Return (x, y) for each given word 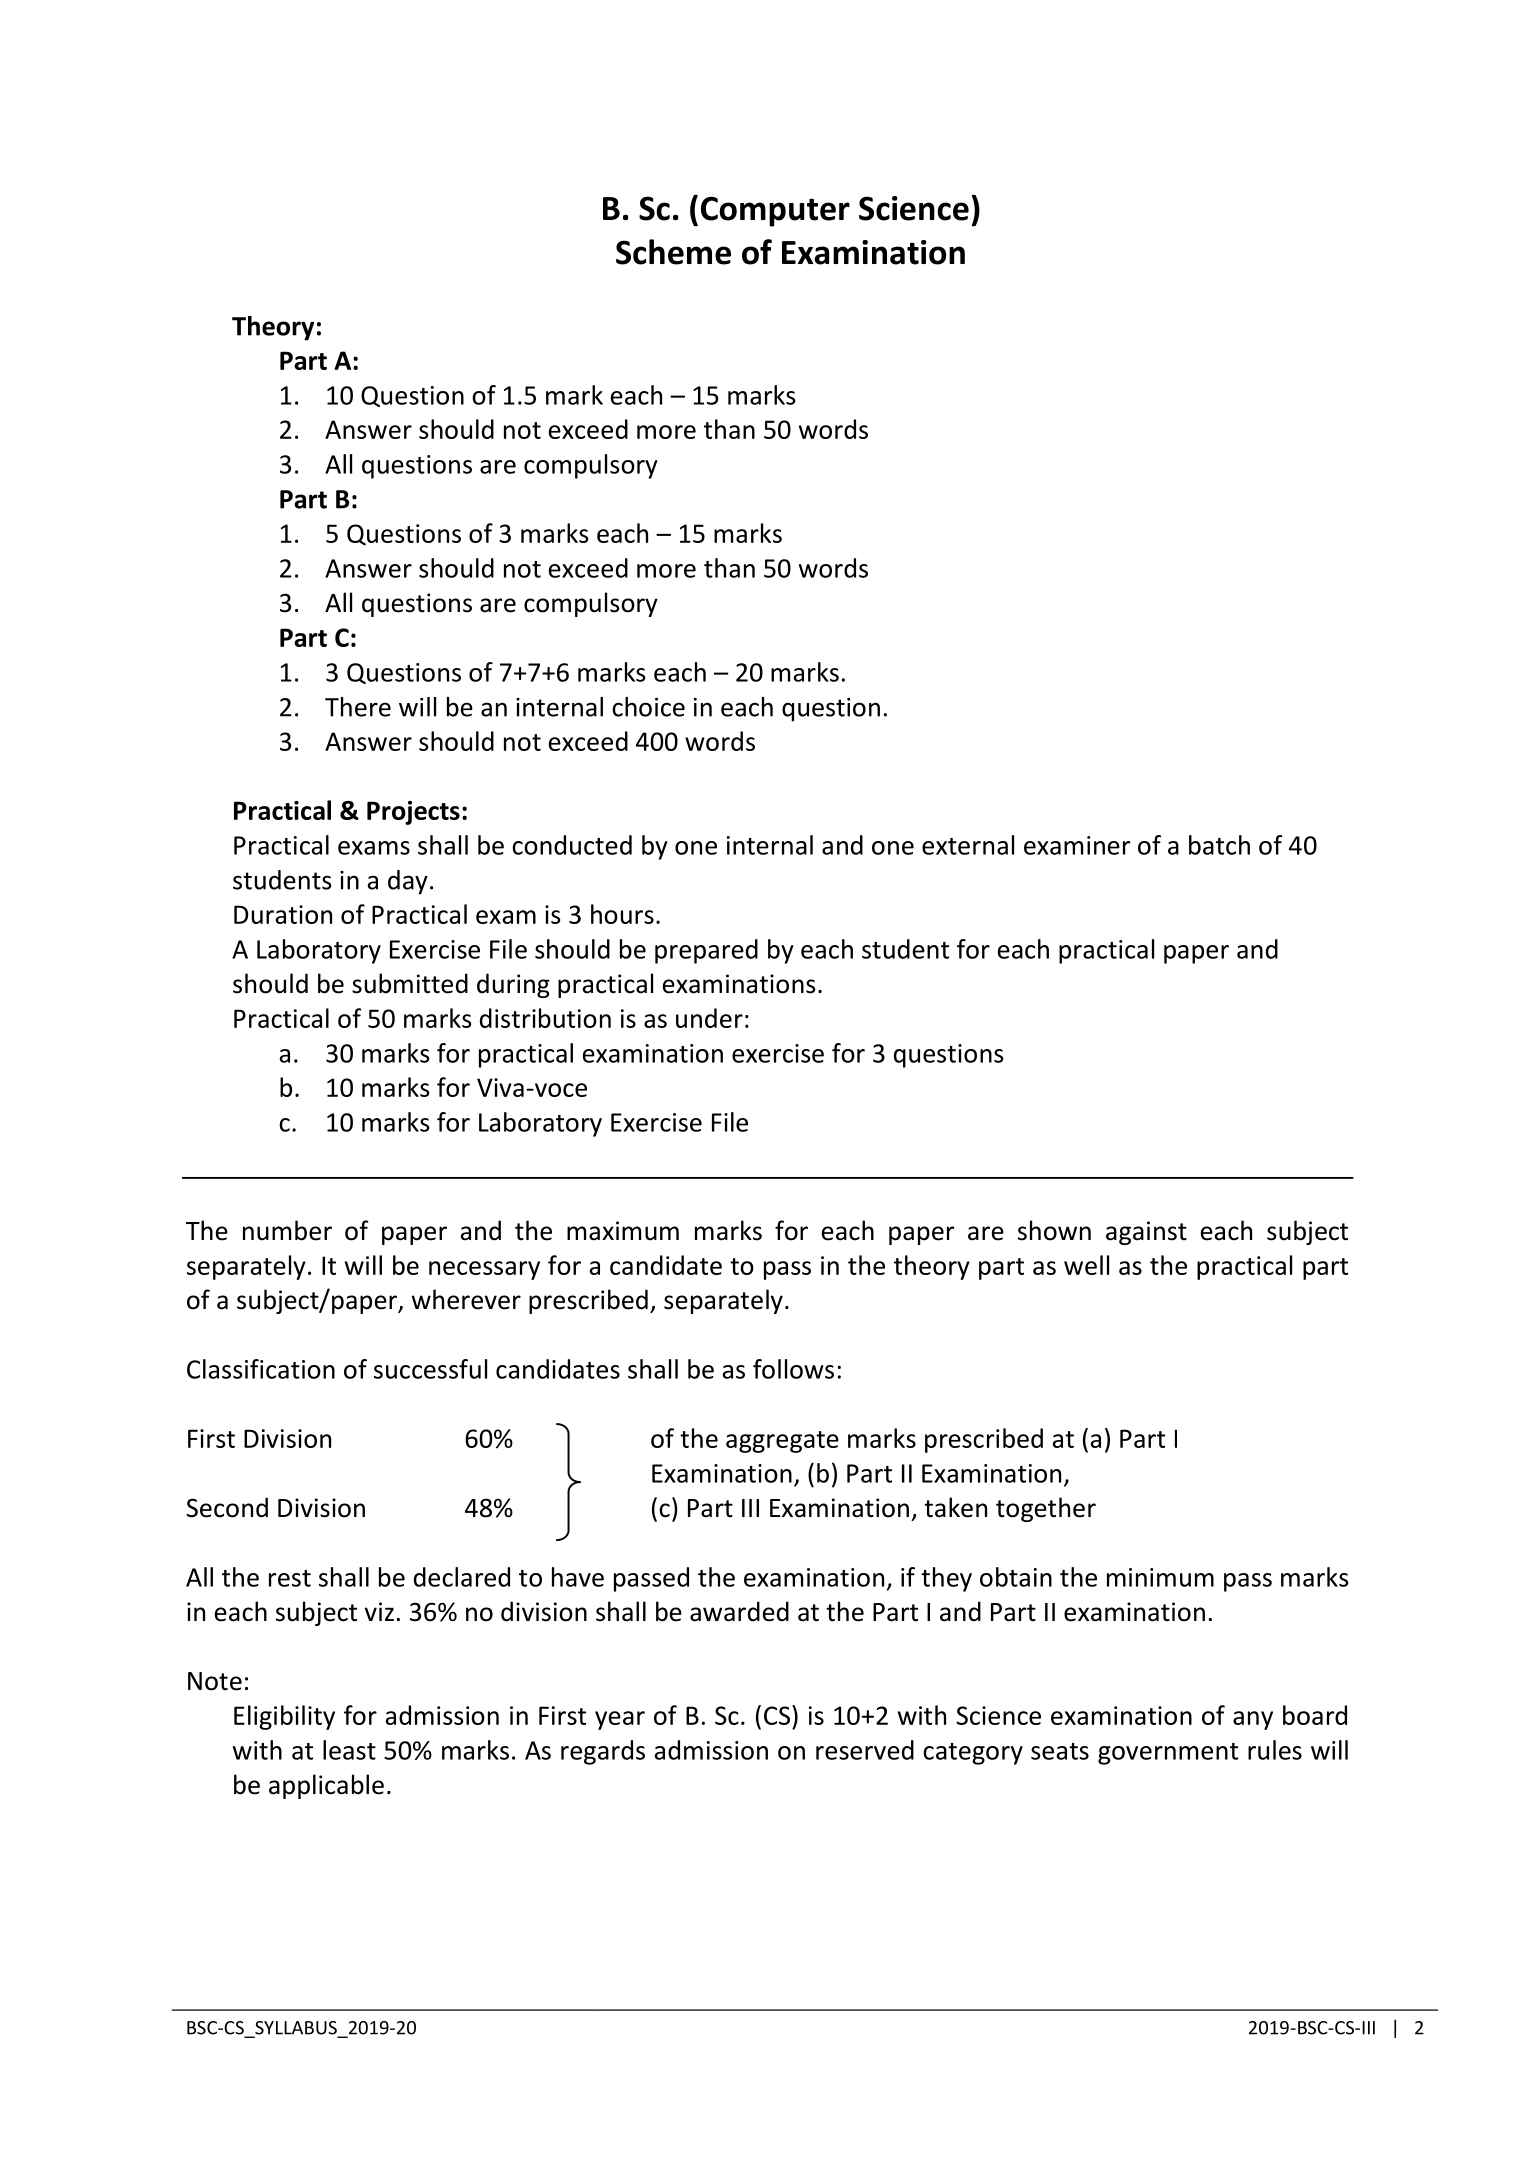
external (968, 845)
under (709, 1018)
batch (1219, 845)
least (349, 1750)
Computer (775, 211)
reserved (865, 1750)
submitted (410, 983)
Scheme (673, 252)
